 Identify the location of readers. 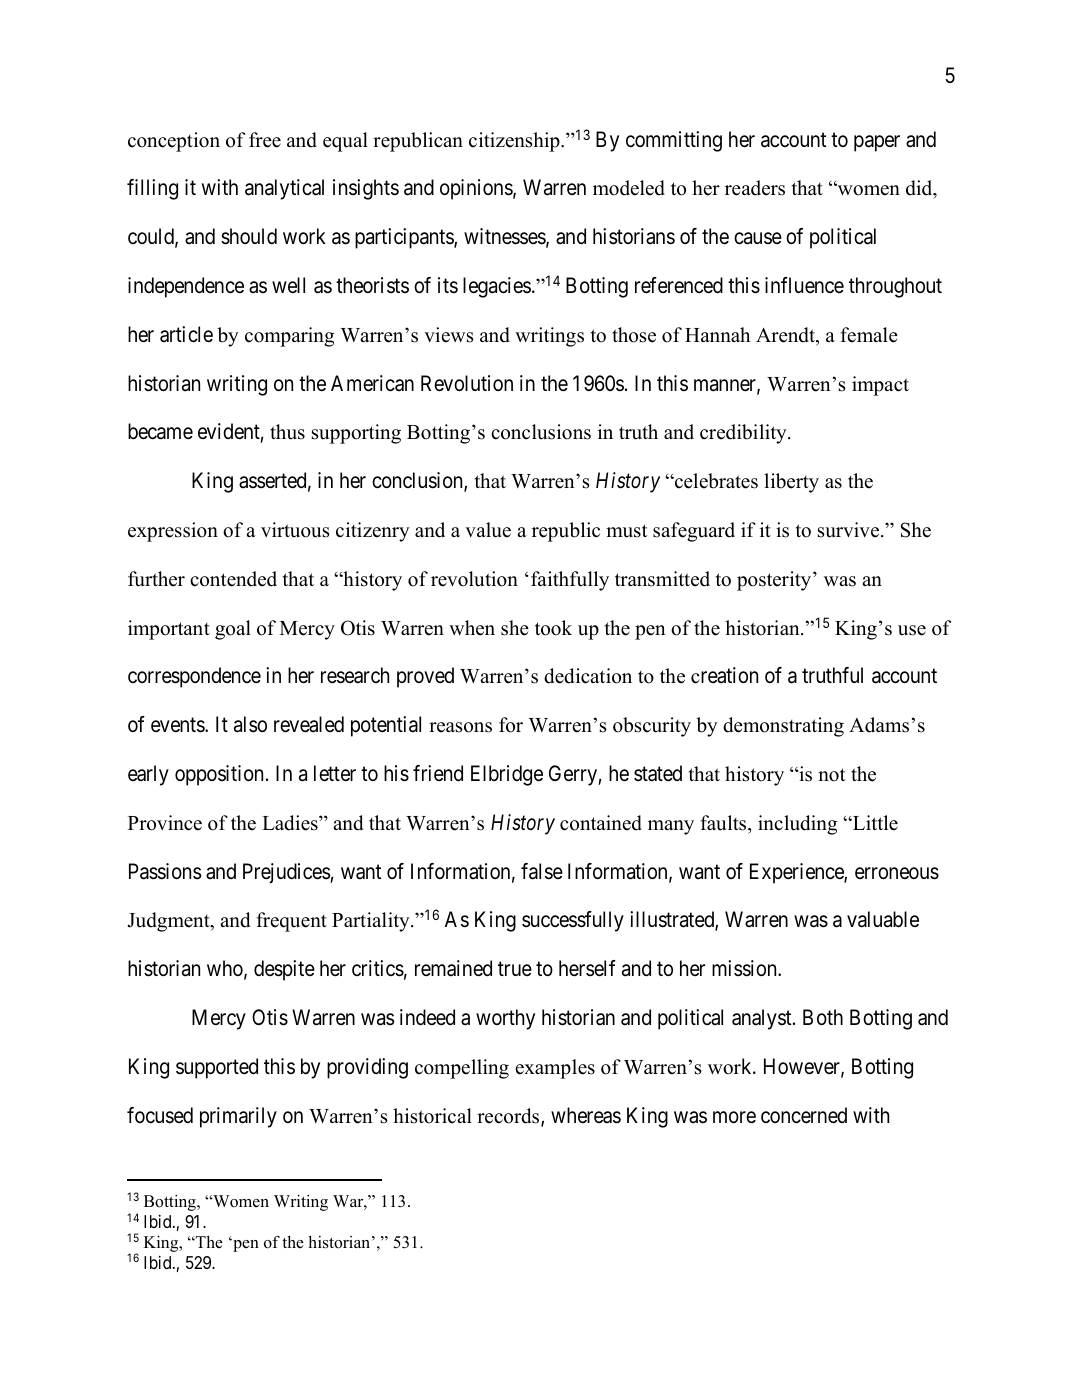
(755, 188).
